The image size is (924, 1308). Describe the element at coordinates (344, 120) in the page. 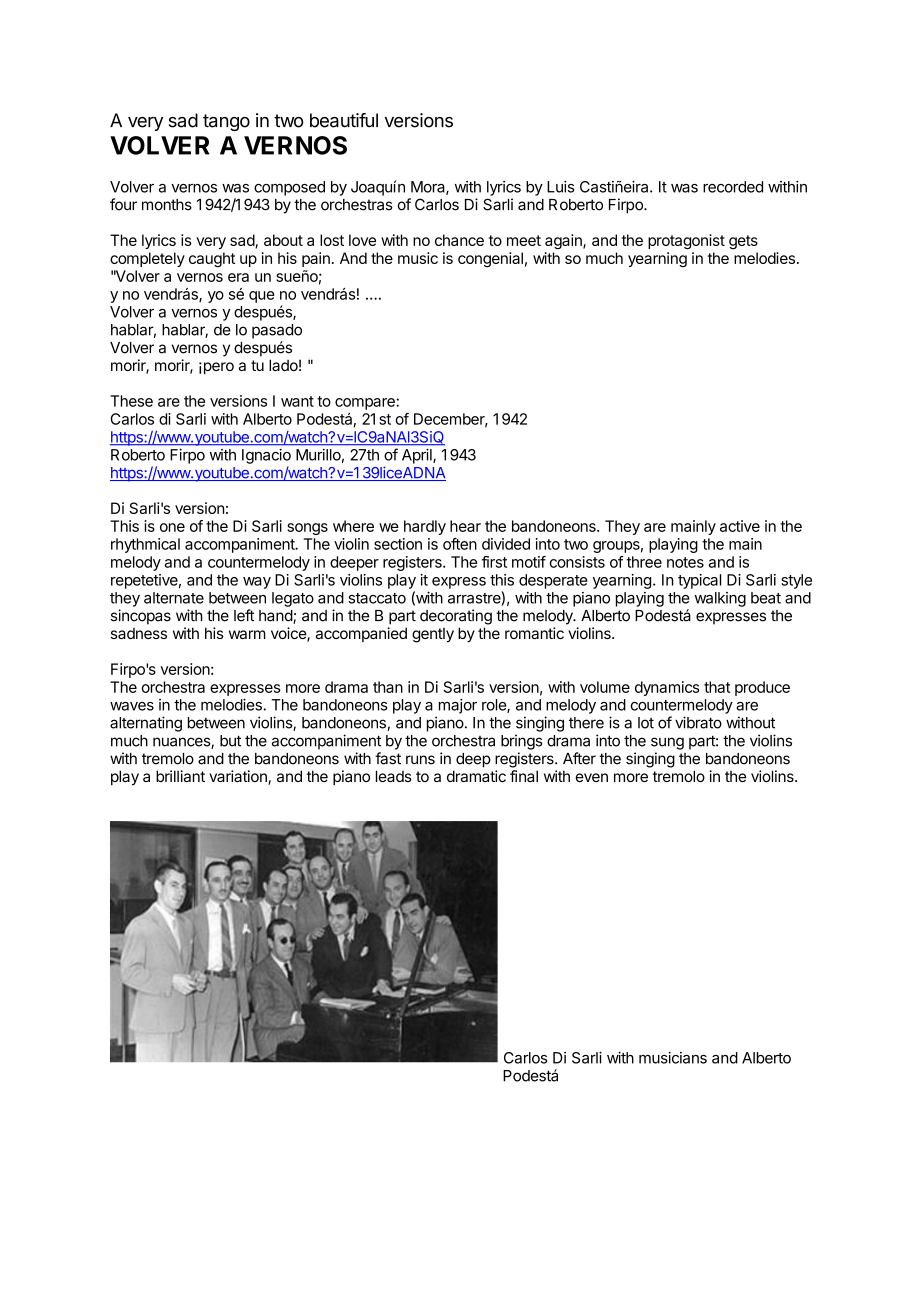

I see `beautiful` at that location.
